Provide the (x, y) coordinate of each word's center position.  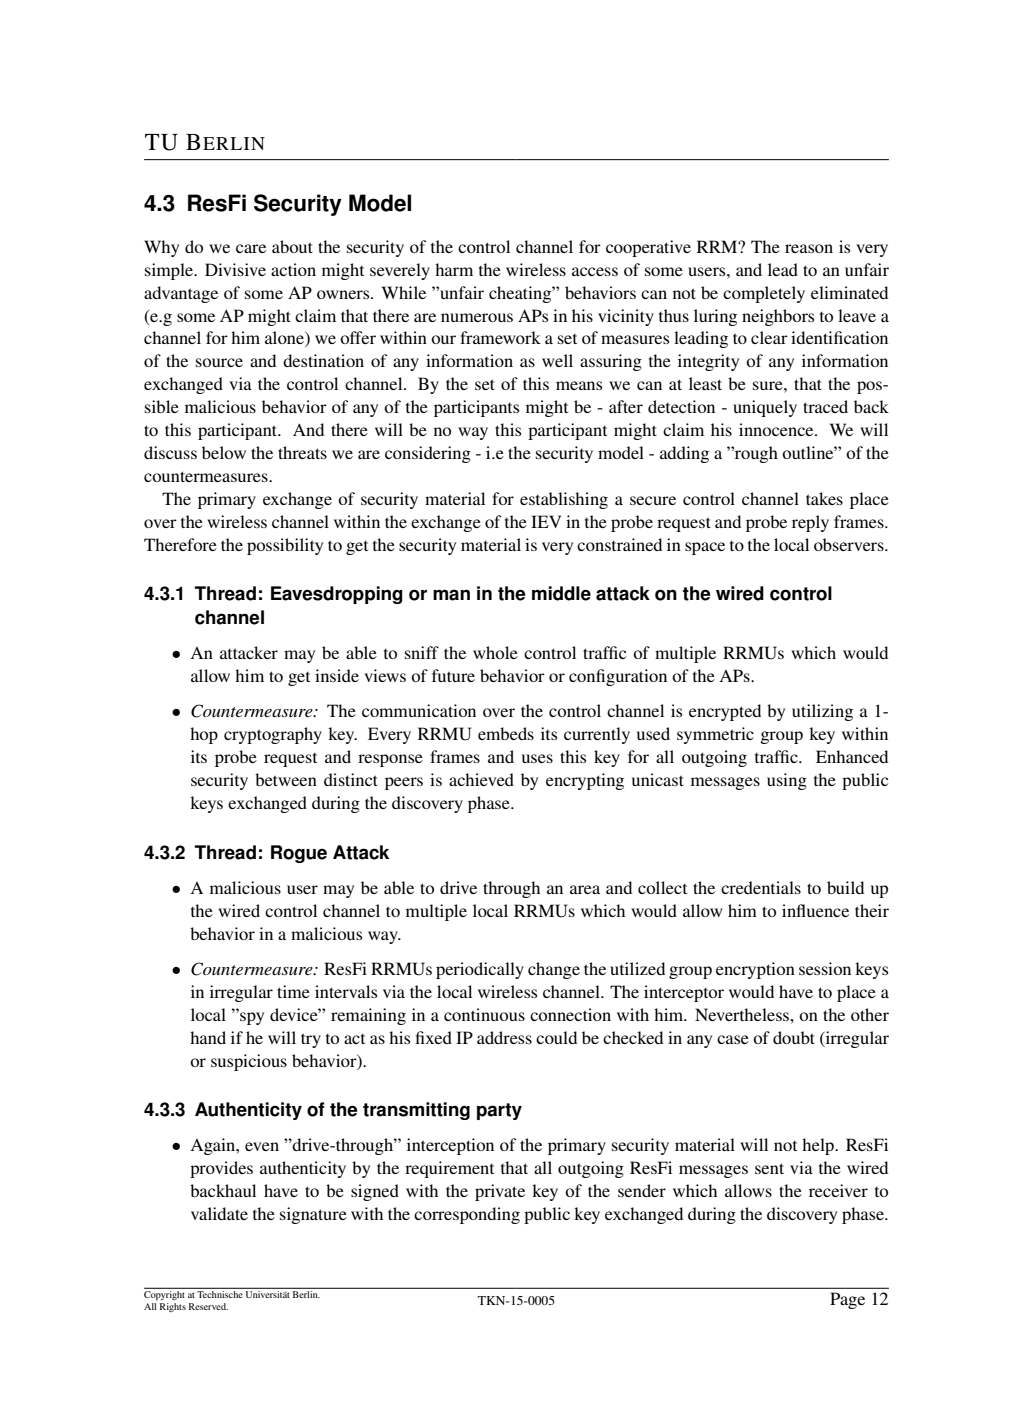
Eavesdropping (337, 595)
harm (454, 269)
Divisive (235, 269)
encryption (755, 970)
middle (561, 593)
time (293, 991)
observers (850, 544)
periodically (480, 970)
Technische (220, 1294)
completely (764, 294)
